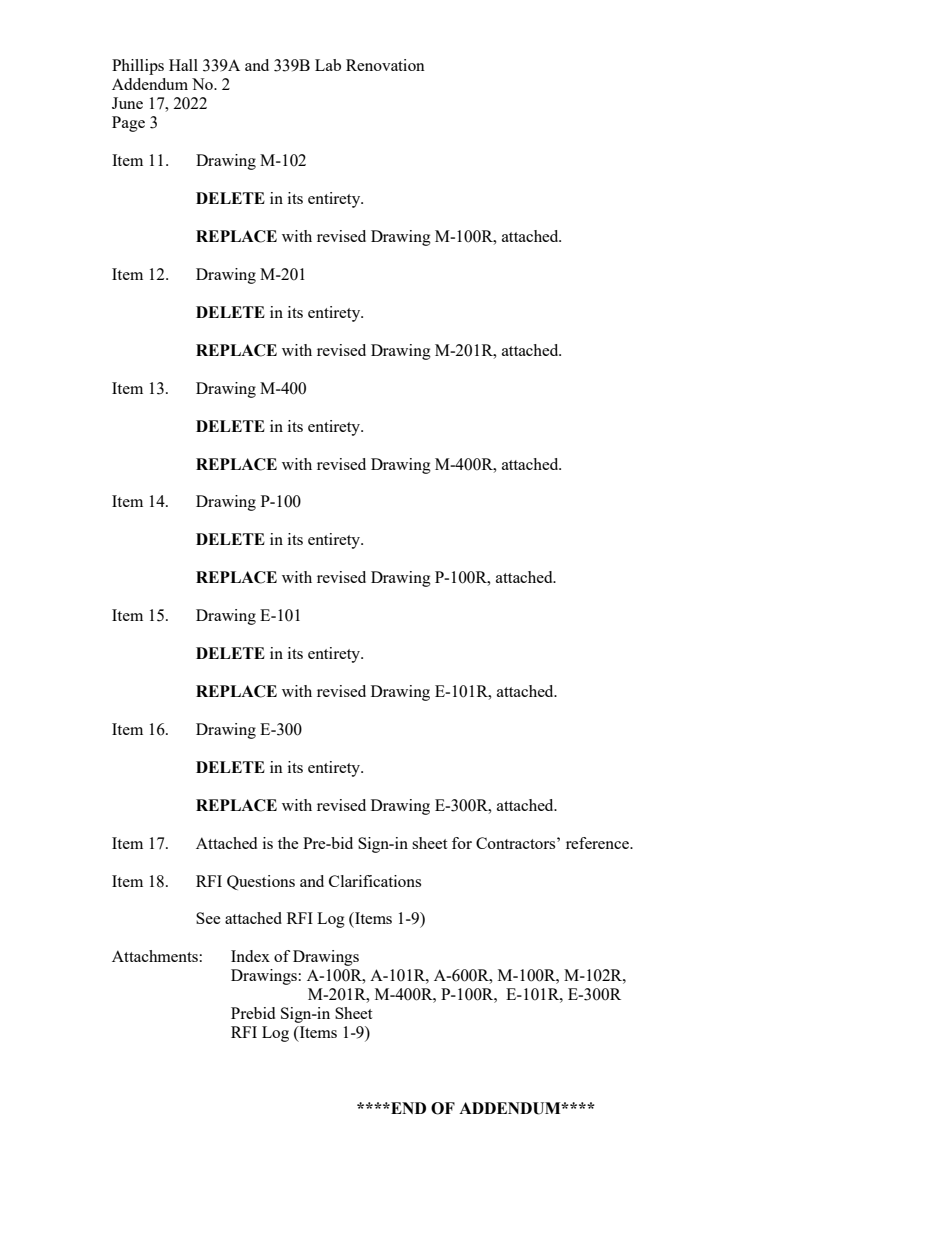 This page has height=1233, width=952. Describe the element at coordinates (183, 65) in the page. I see `Hall` at that location.
